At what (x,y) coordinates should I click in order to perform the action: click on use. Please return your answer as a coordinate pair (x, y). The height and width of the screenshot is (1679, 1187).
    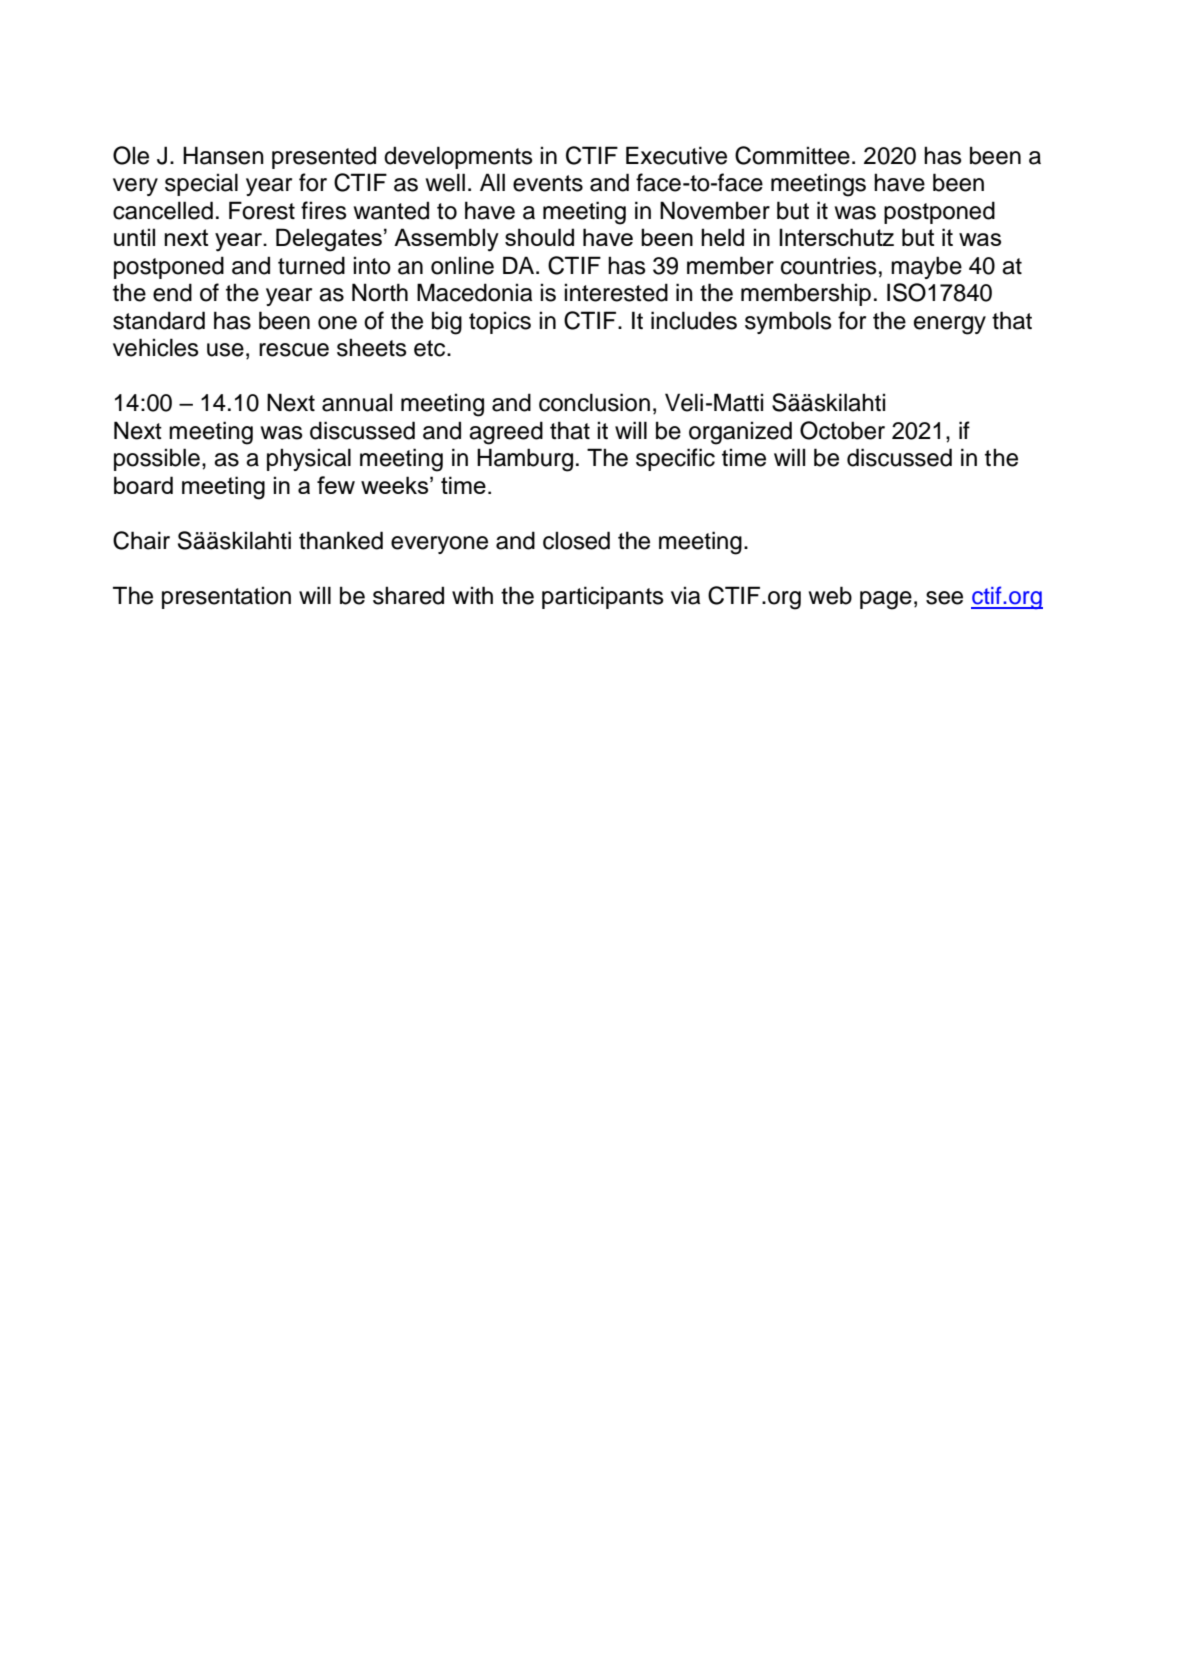
    Looking at the image, I should click on (225, 350).
